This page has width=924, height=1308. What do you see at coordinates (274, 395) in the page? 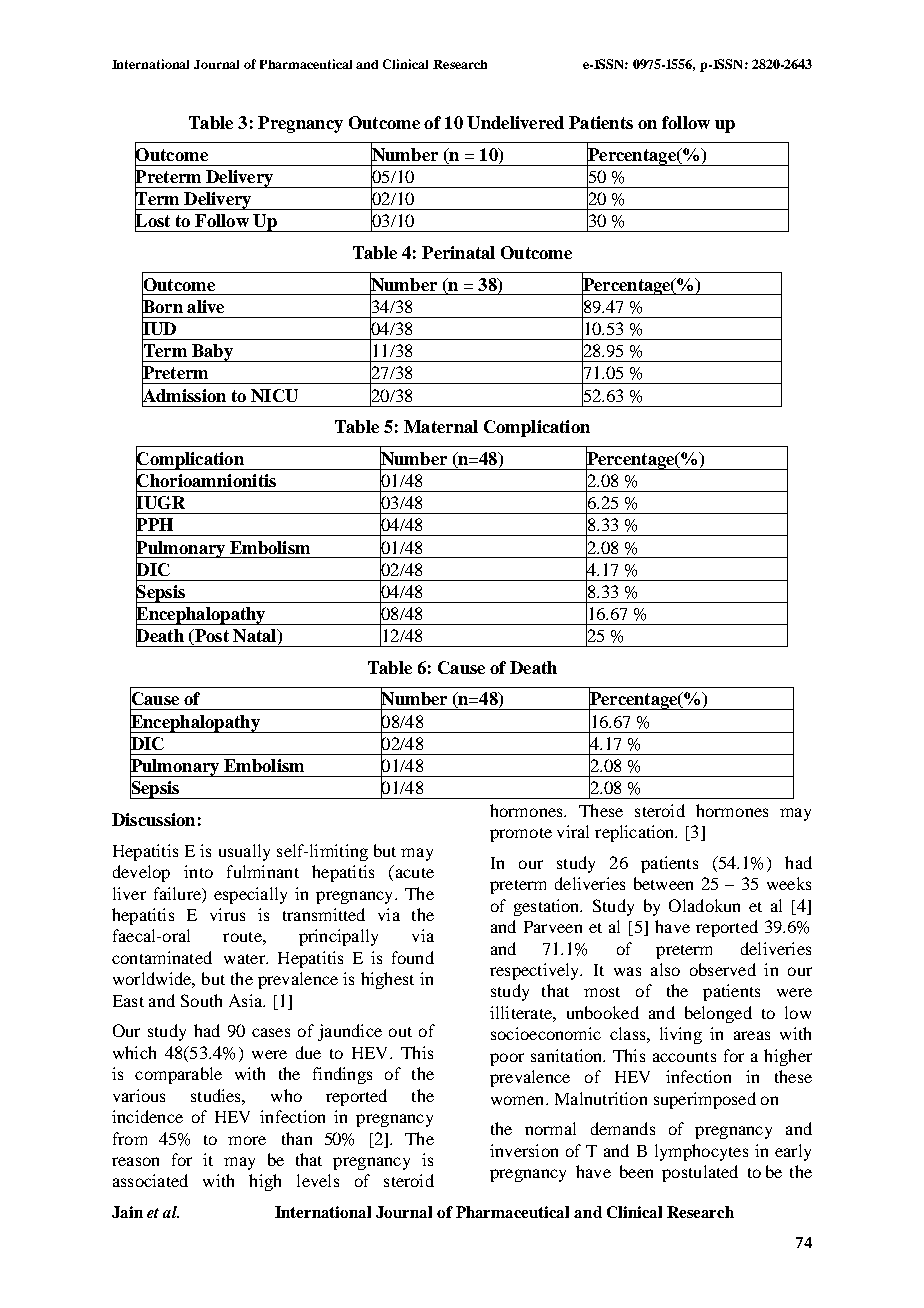
I see `NICU` at bounding box center [274, 395].
